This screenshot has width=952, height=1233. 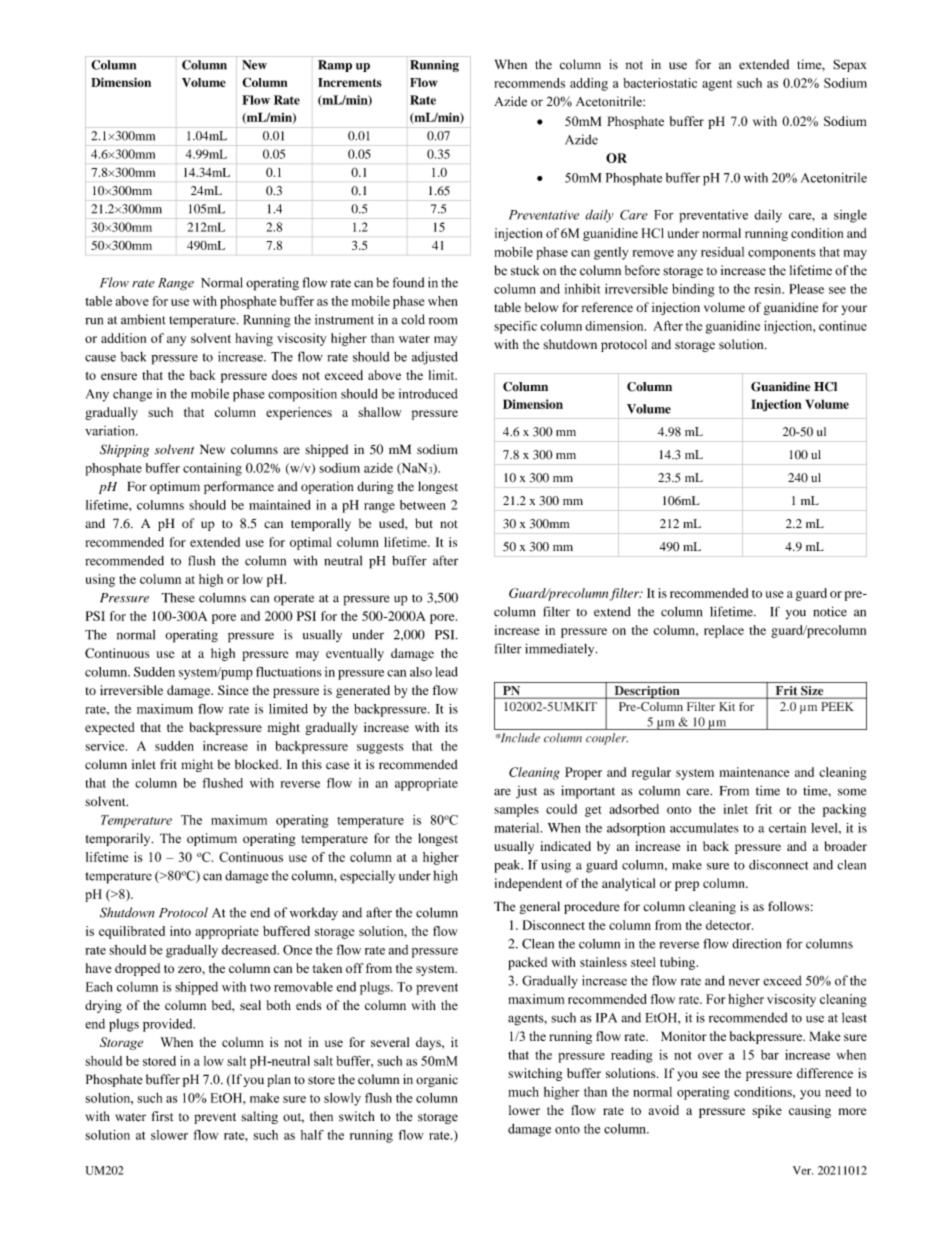 What do you see at coordinates (523, 1092) in the screenshot?
I see `much` at bounding box center [523, 1092].
